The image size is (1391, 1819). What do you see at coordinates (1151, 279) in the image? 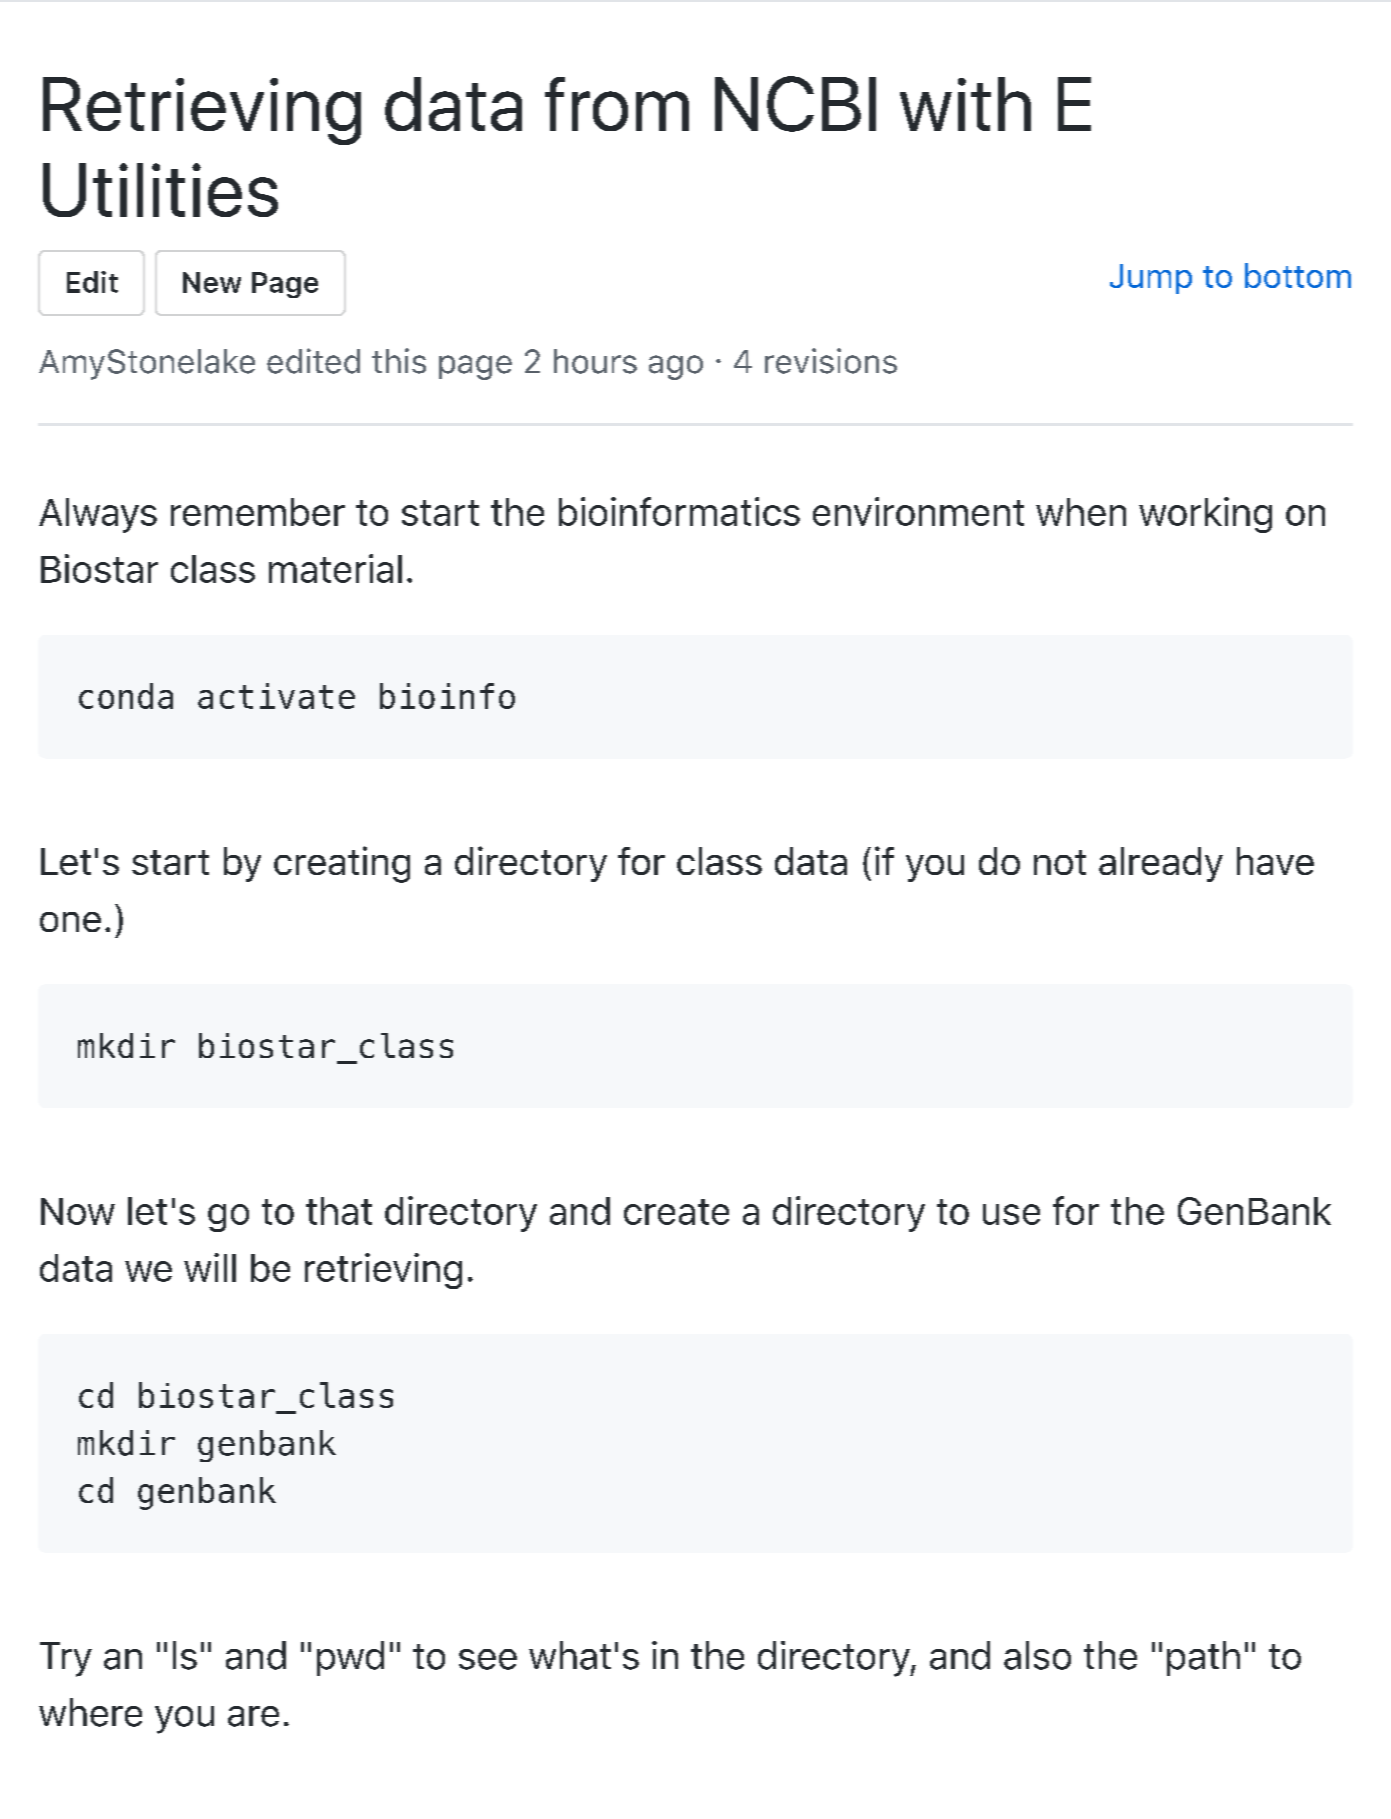
I see `Jump` at bounding box center [1151, 279].
